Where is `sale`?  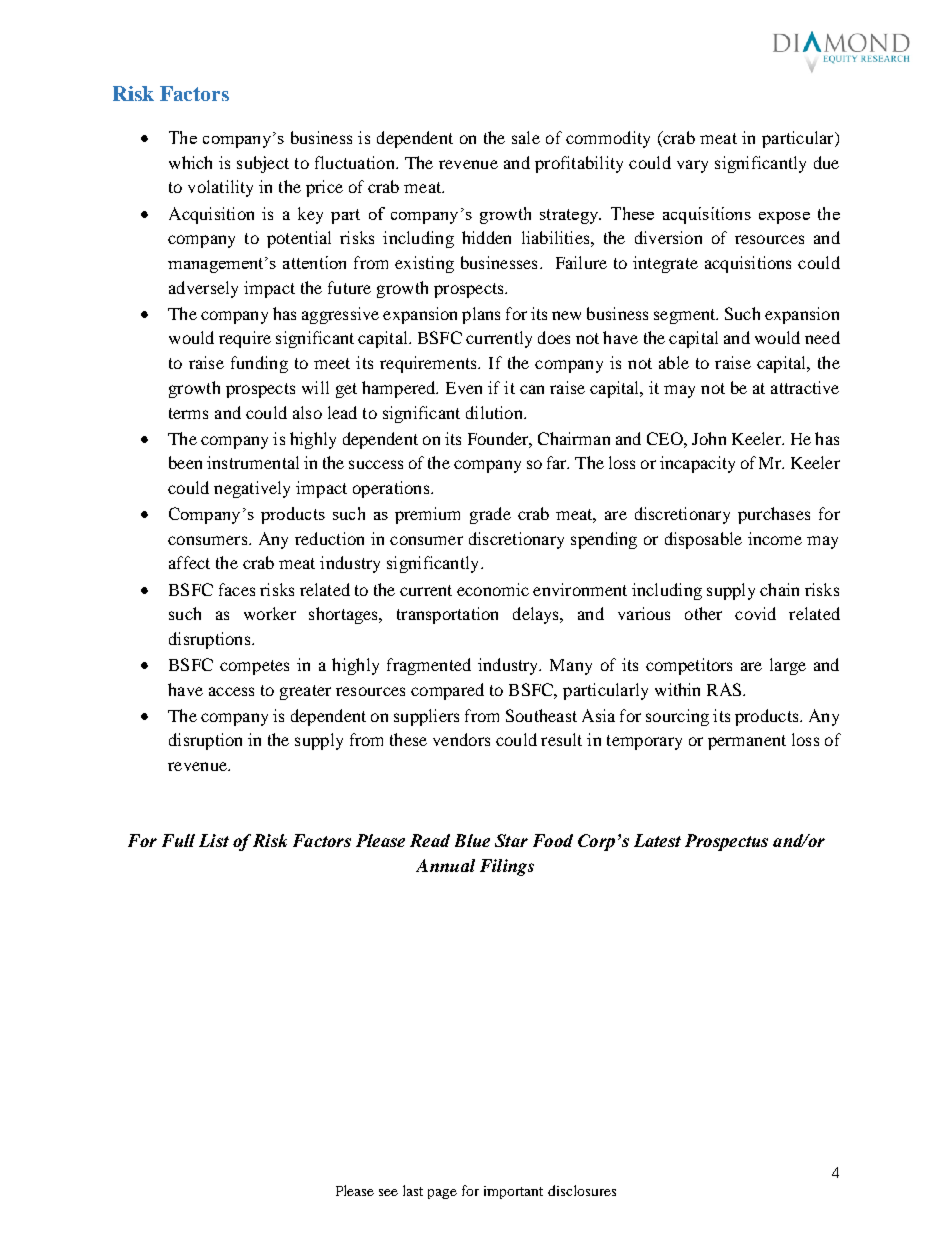
sale is located at coordinates (526, 137).
